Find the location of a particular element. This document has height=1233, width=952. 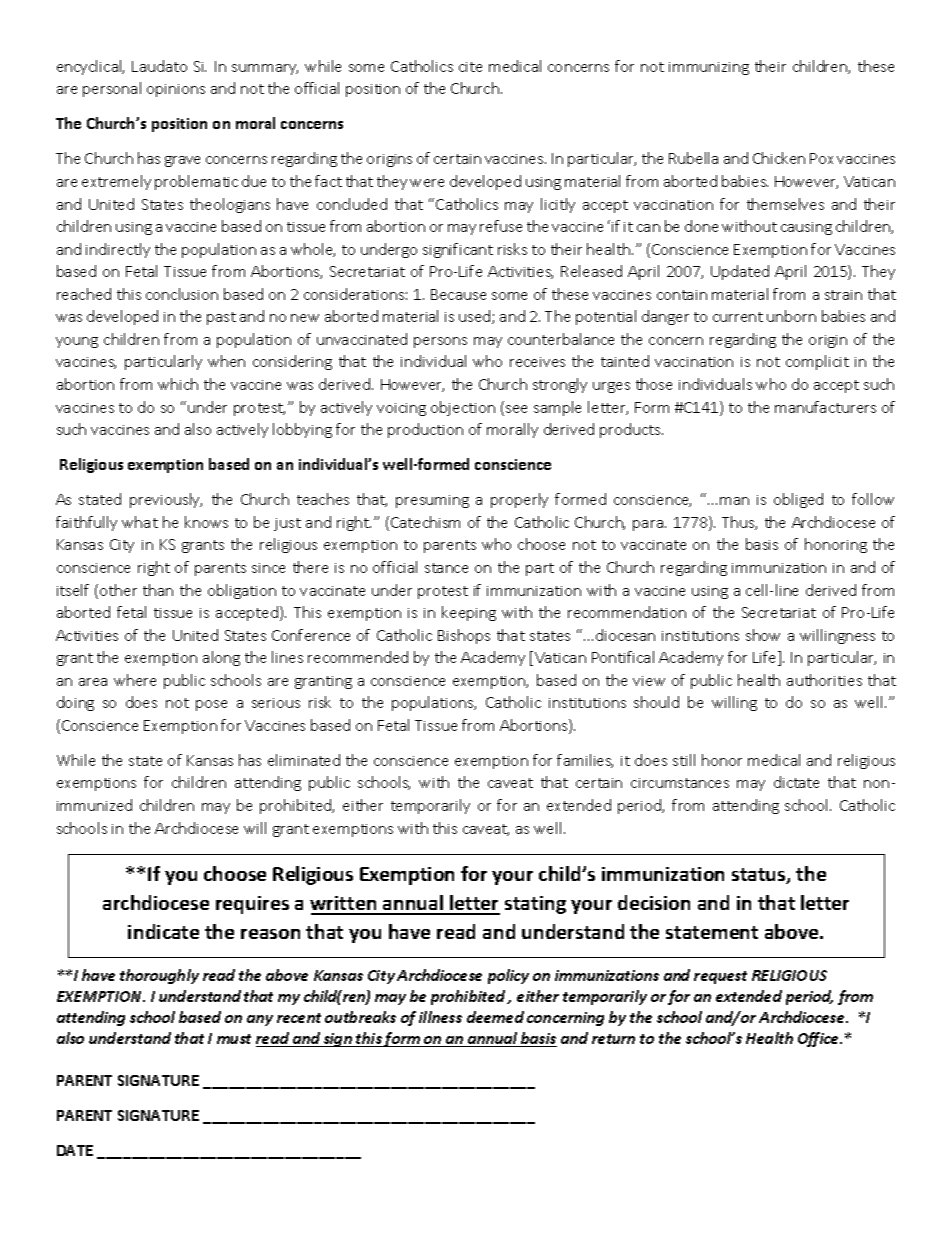

obliged is located at coordinates (798, 500).
